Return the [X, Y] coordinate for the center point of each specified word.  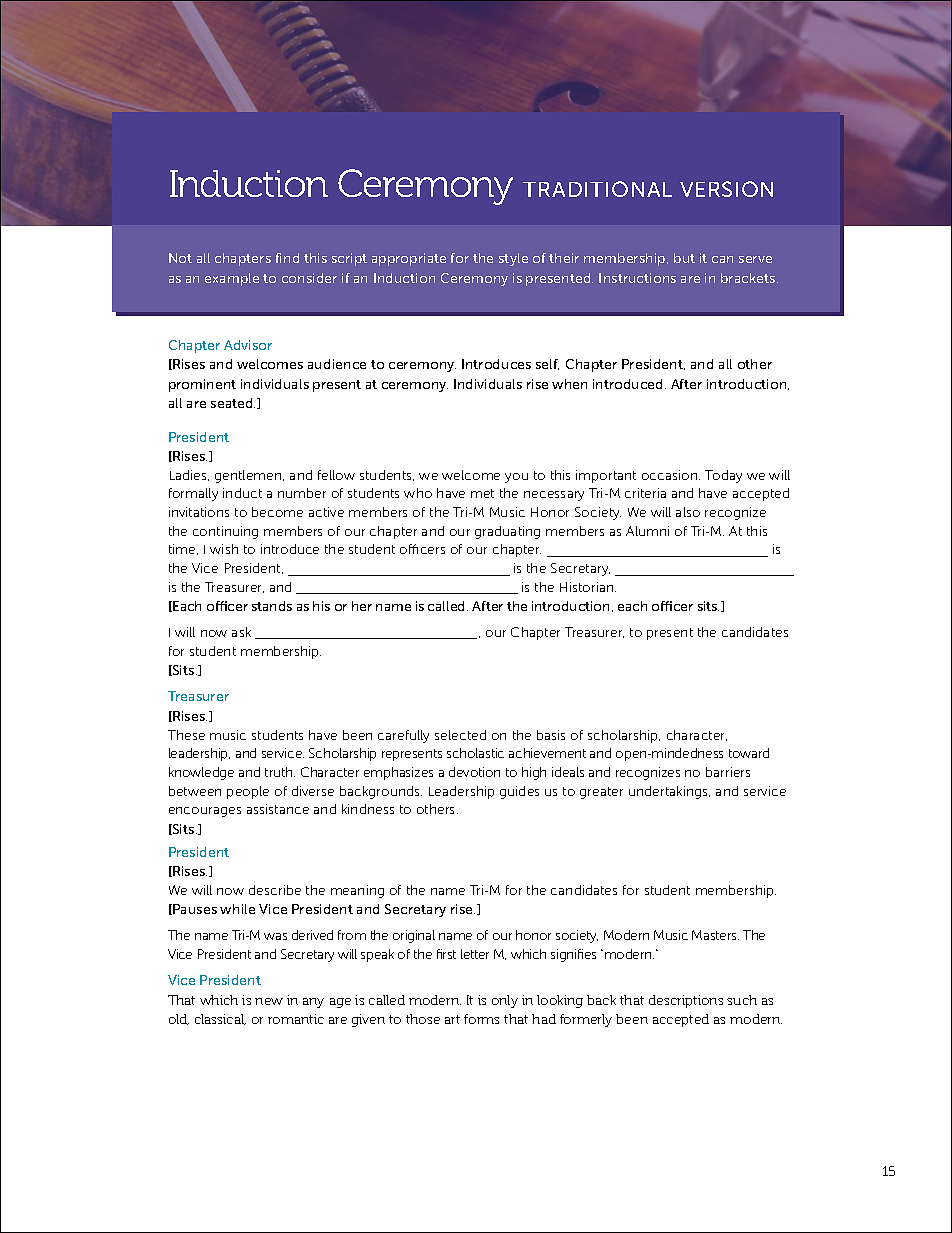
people [248, 792]
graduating [507, 532]
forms [481, 1019]
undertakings [669, 792]
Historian [588, 587]
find [287, 258]
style [513, 259]
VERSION [726, 189]
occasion [671, 475]
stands [272, 606]
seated [233, 403]
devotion [474, 772]
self [547, 364]
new [269, 1001]
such [742, 1000]
